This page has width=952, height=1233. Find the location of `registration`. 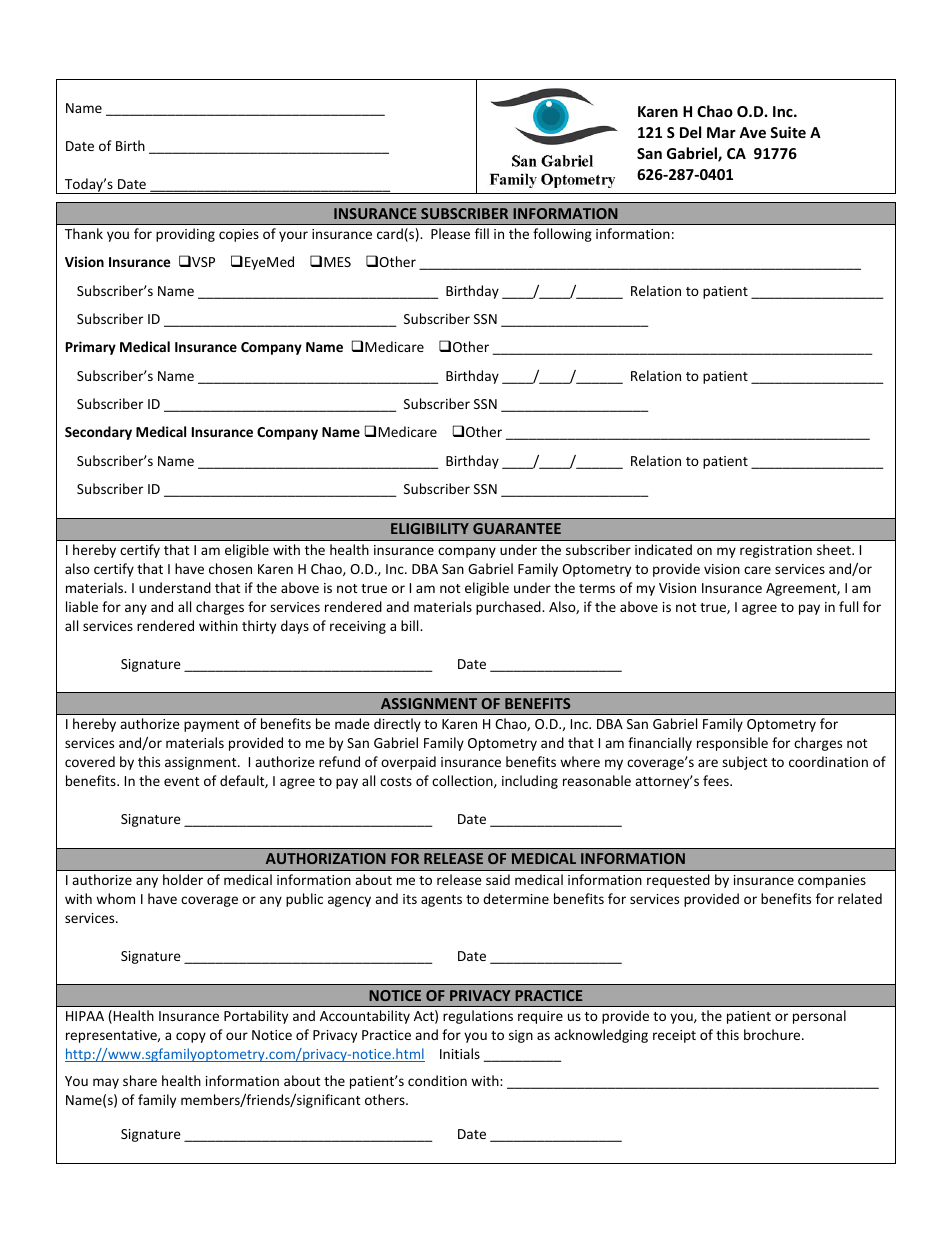

registration is located at coordinates (776, 551).
